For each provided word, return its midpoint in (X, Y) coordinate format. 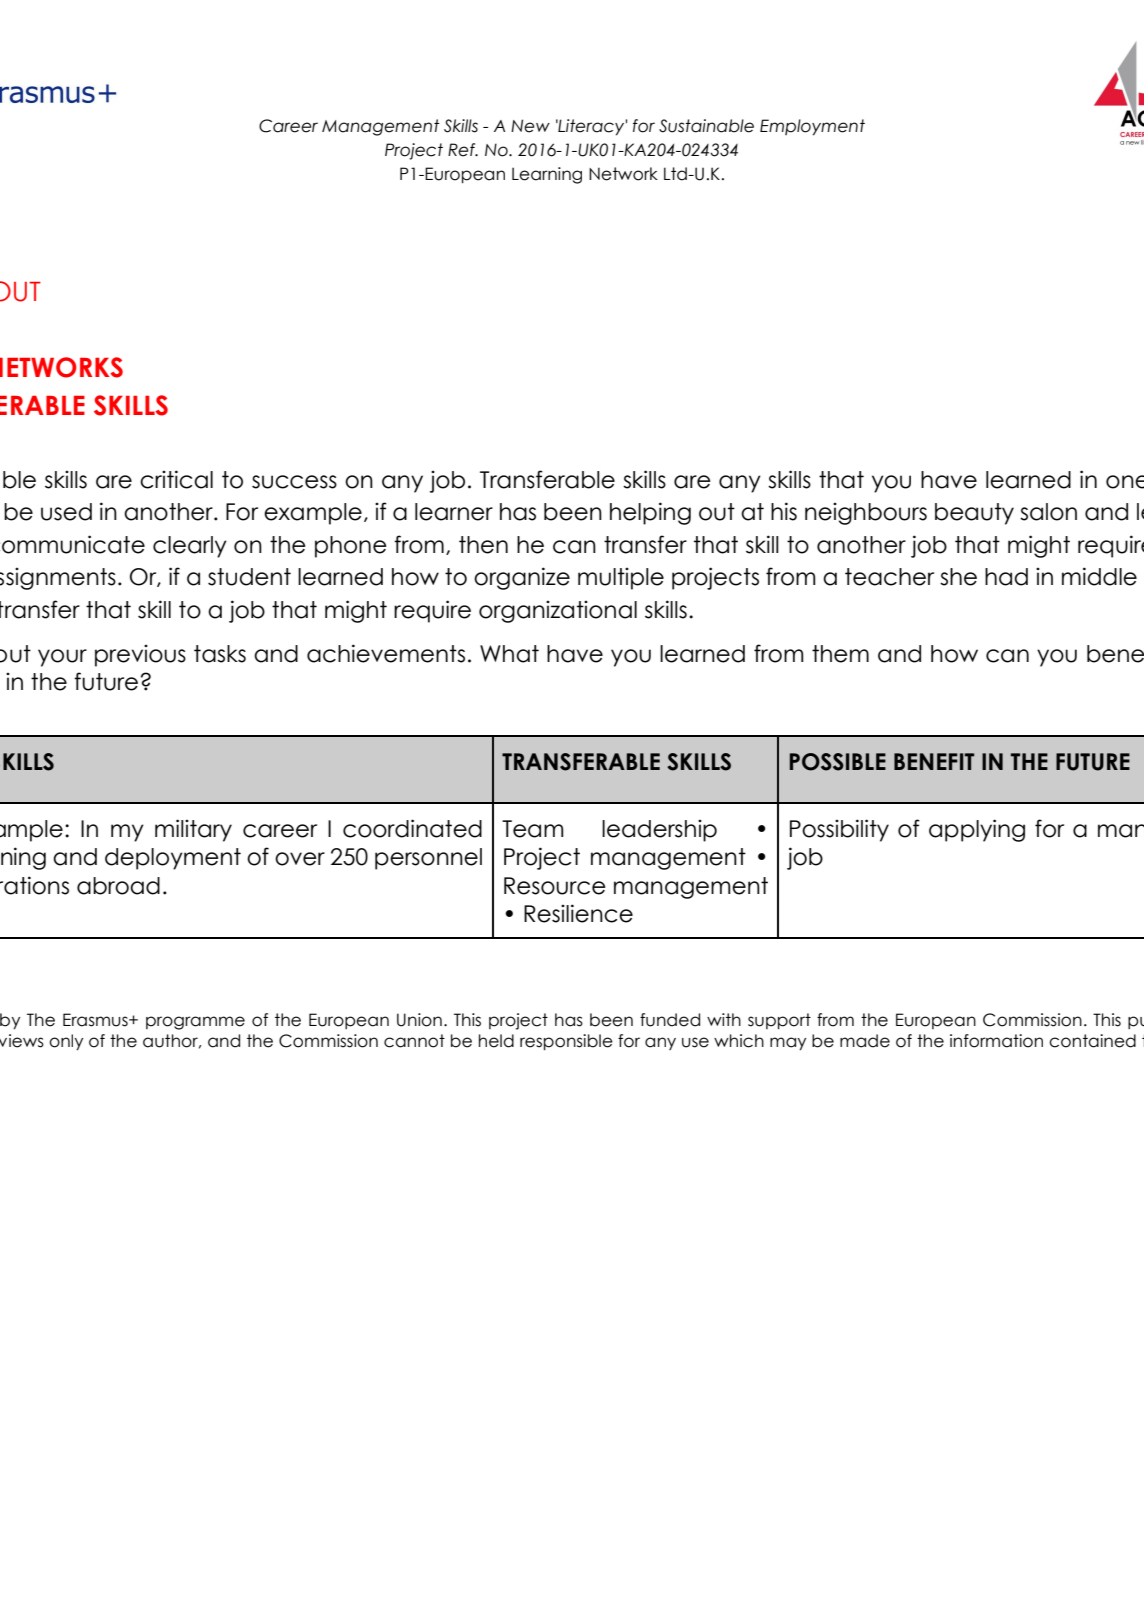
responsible (566, 1042)
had (1006, 577)
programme (195, 1023)
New (530, 126)
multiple (621, 579)
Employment (812, 127)
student (249, 577)
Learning (547, 175)
